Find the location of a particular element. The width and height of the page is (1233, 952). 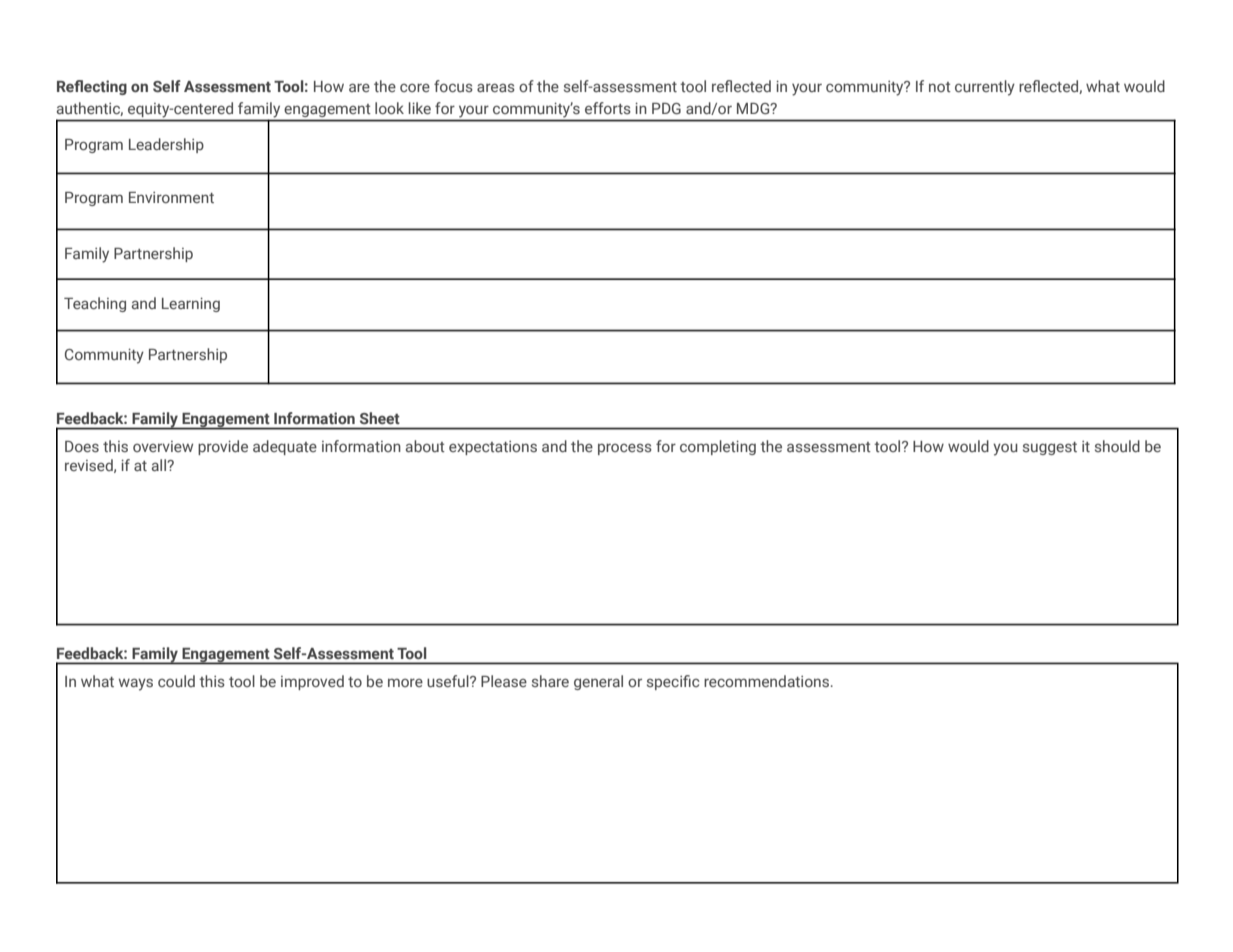

provide is located at coordinates (223, 447).
